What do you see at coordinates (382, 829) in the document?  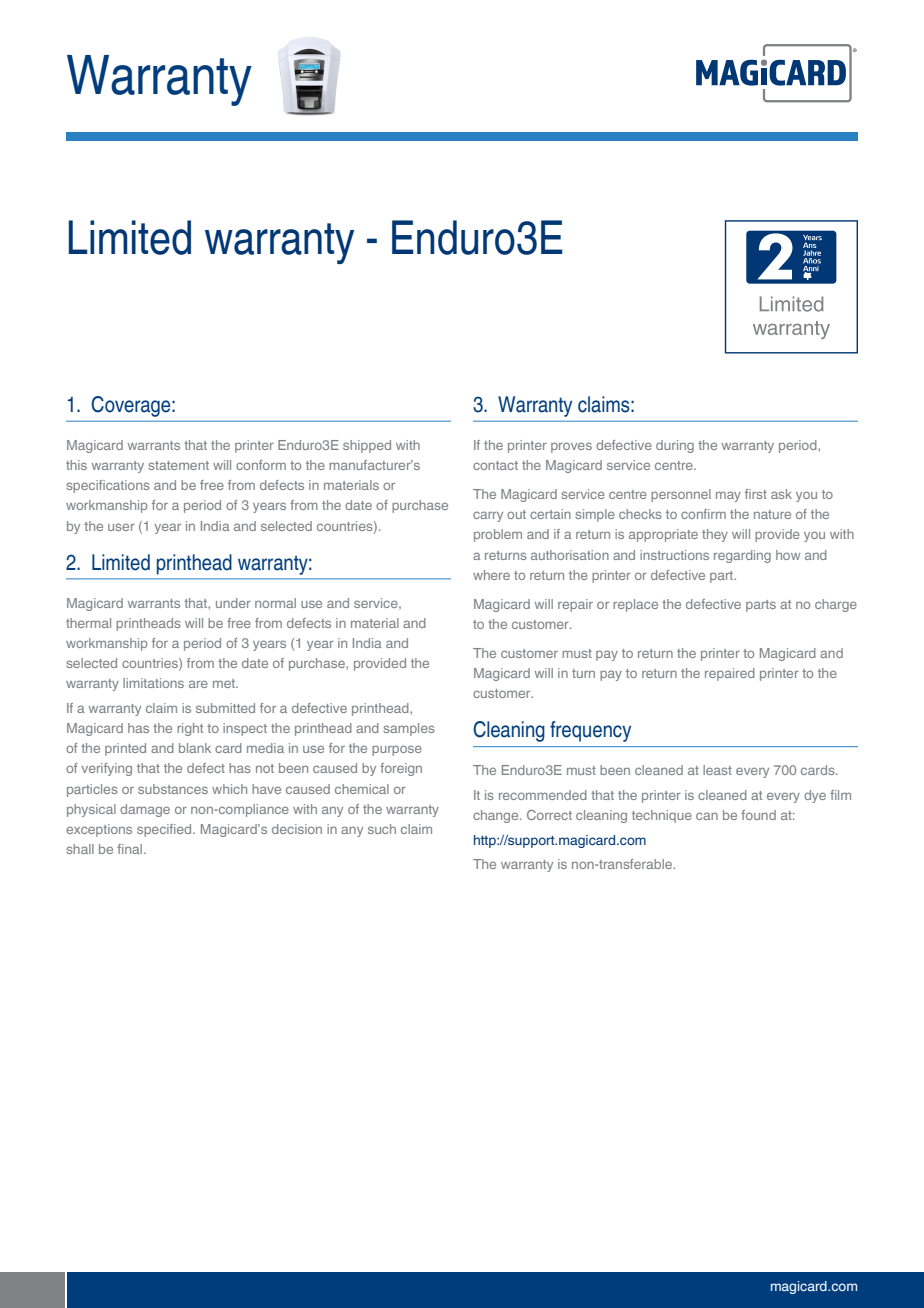 I see `such` at bounding box center [382, 829].
